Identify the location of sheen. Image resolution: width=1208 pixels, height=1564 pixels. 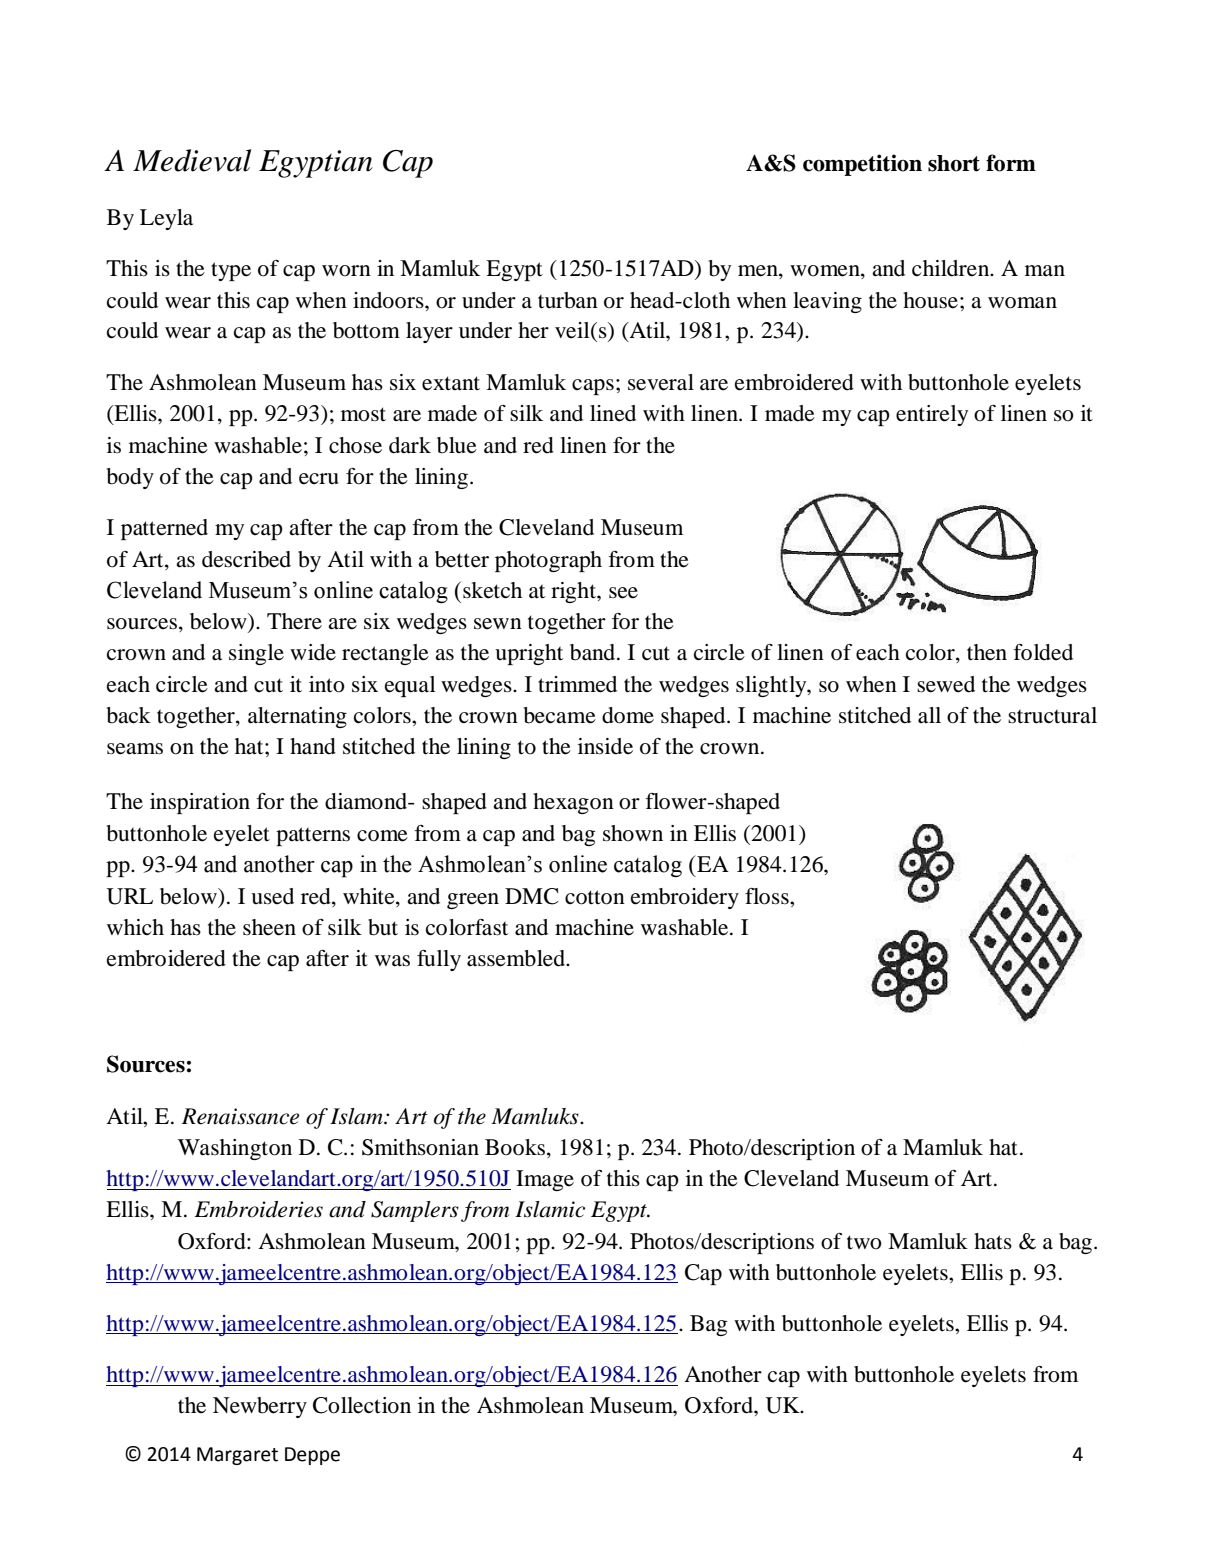
(269, 927).
